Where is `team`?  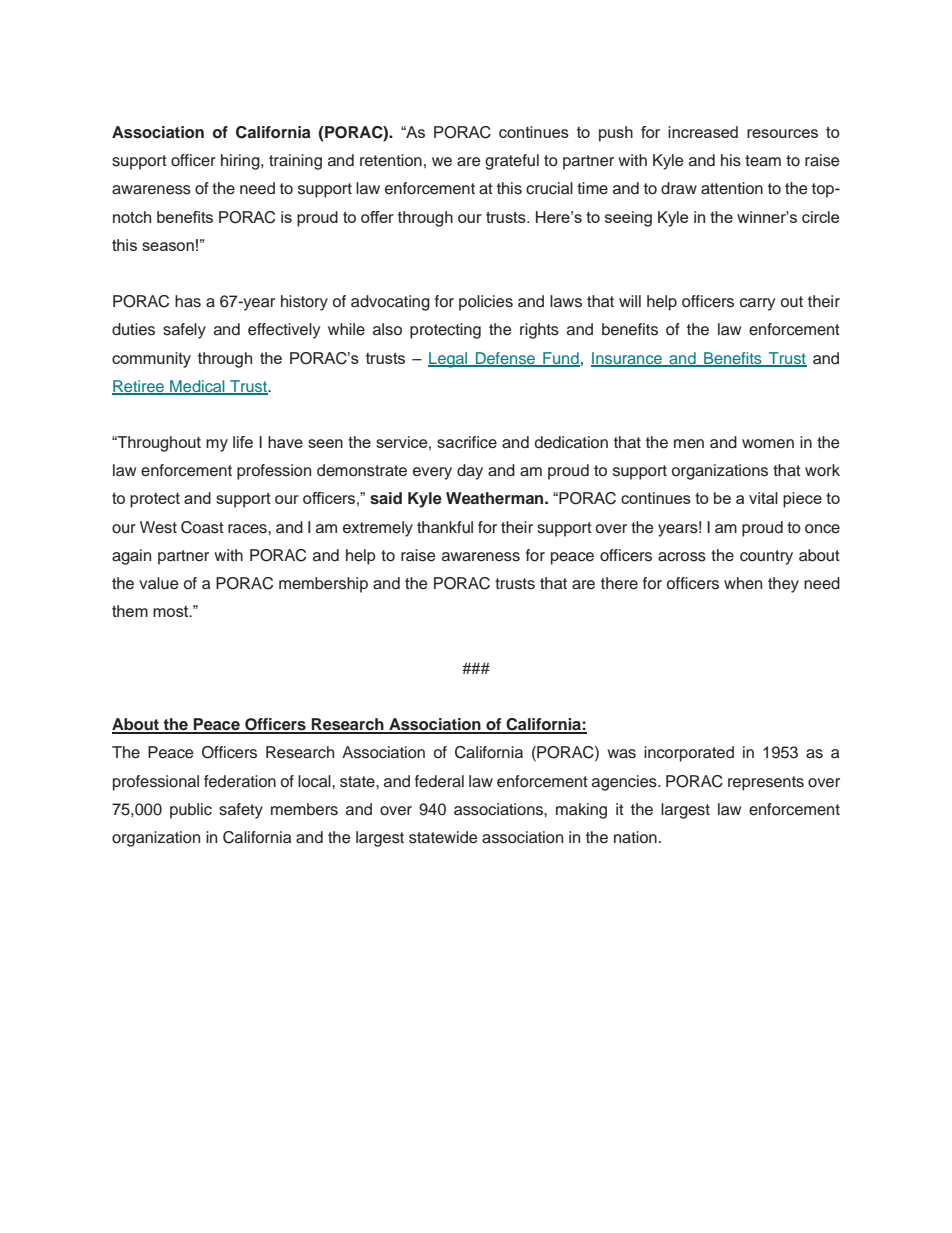
team is located at coordinates (763, 161).
